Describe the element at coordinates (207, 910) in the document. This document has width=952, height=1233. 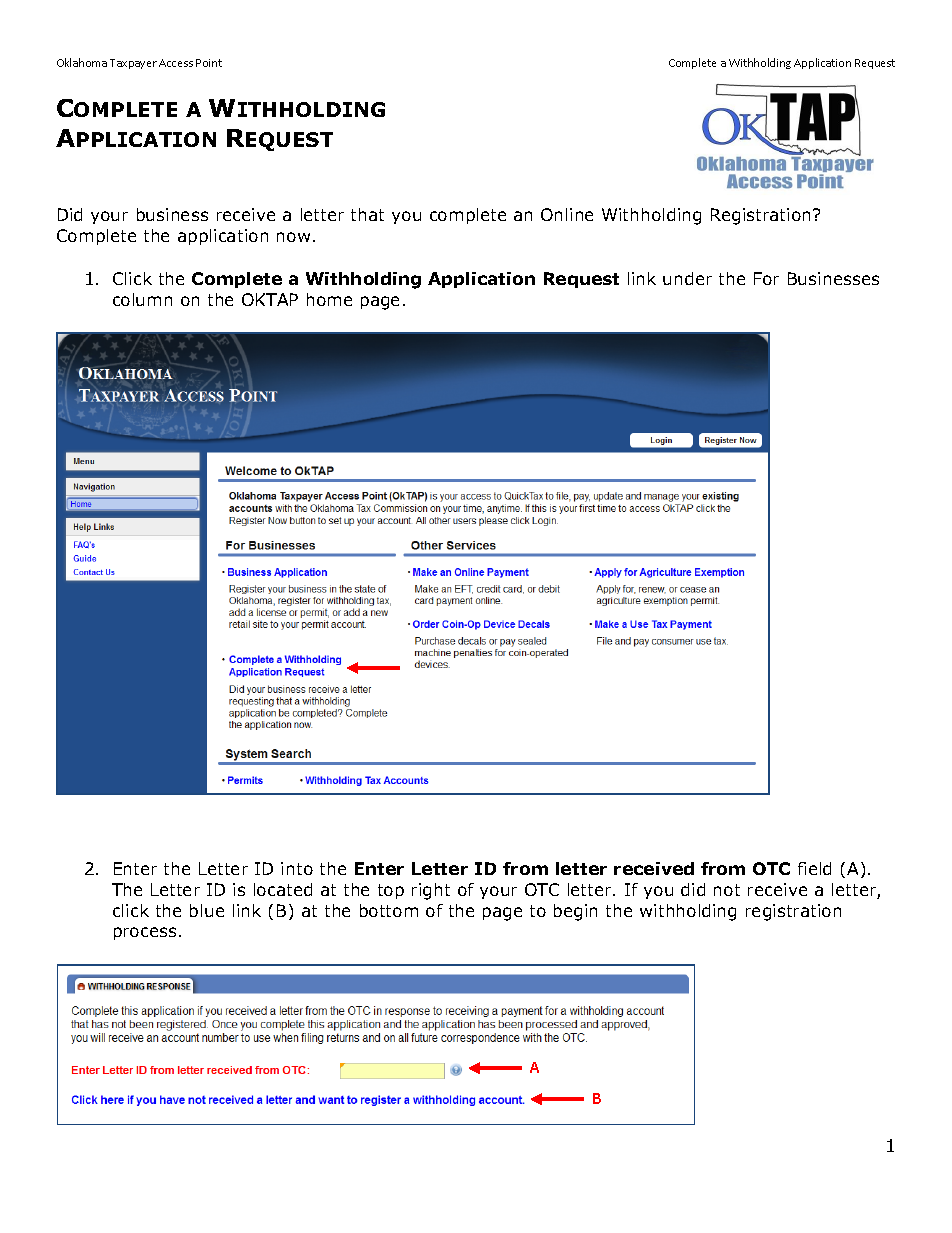
I see `blue` at that location.
